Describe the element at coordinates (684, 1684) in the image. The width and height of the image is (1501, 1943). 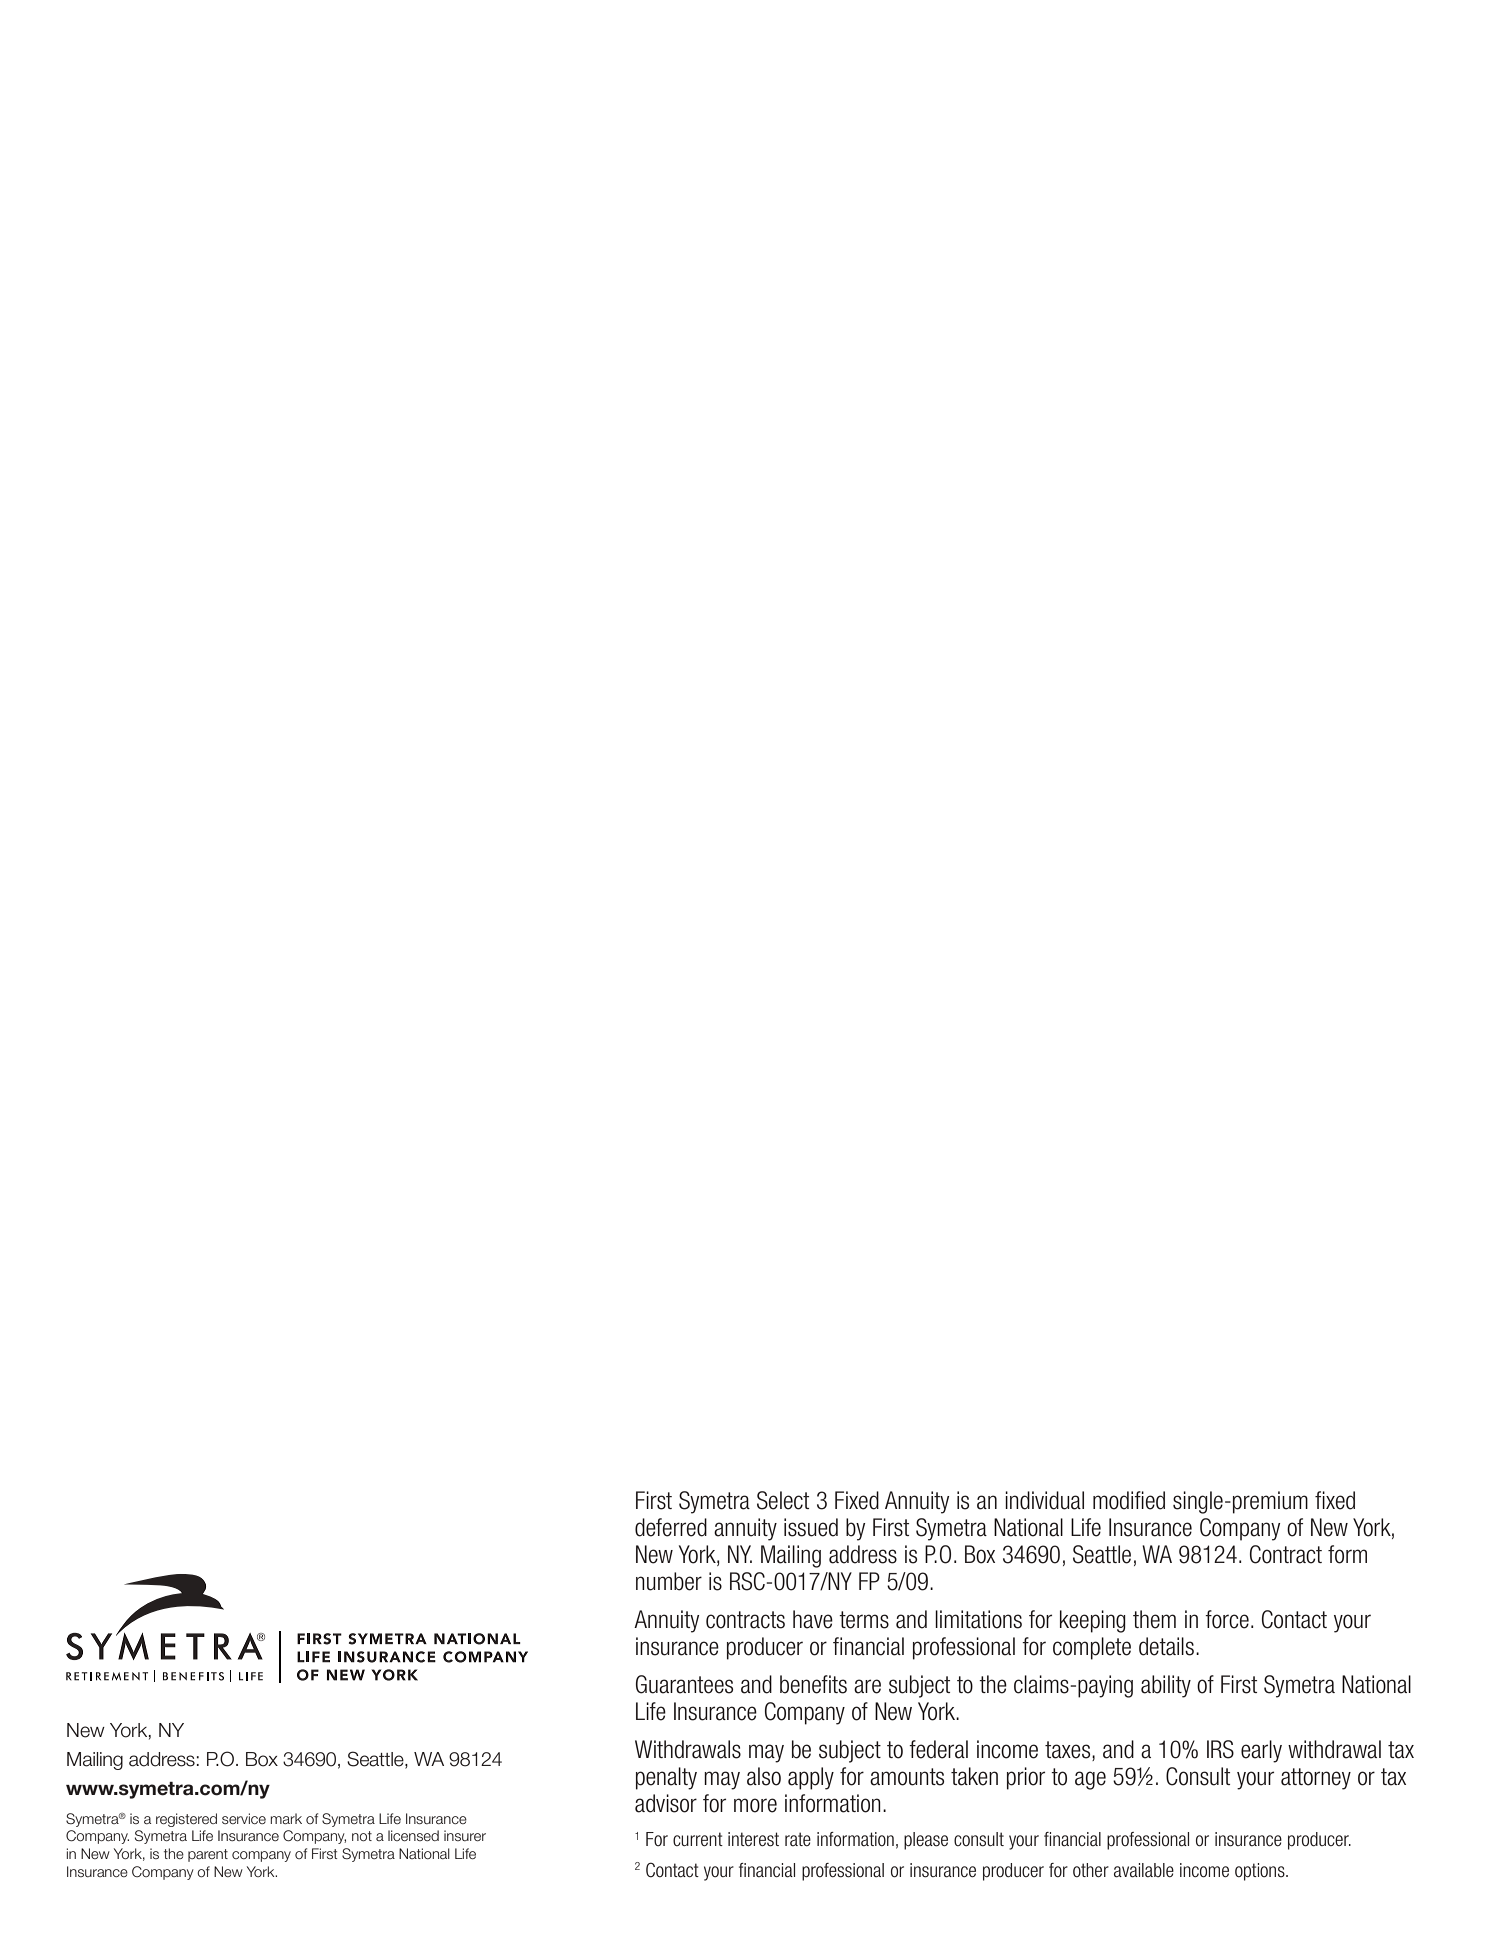
I see `Guarantees` at that location.
